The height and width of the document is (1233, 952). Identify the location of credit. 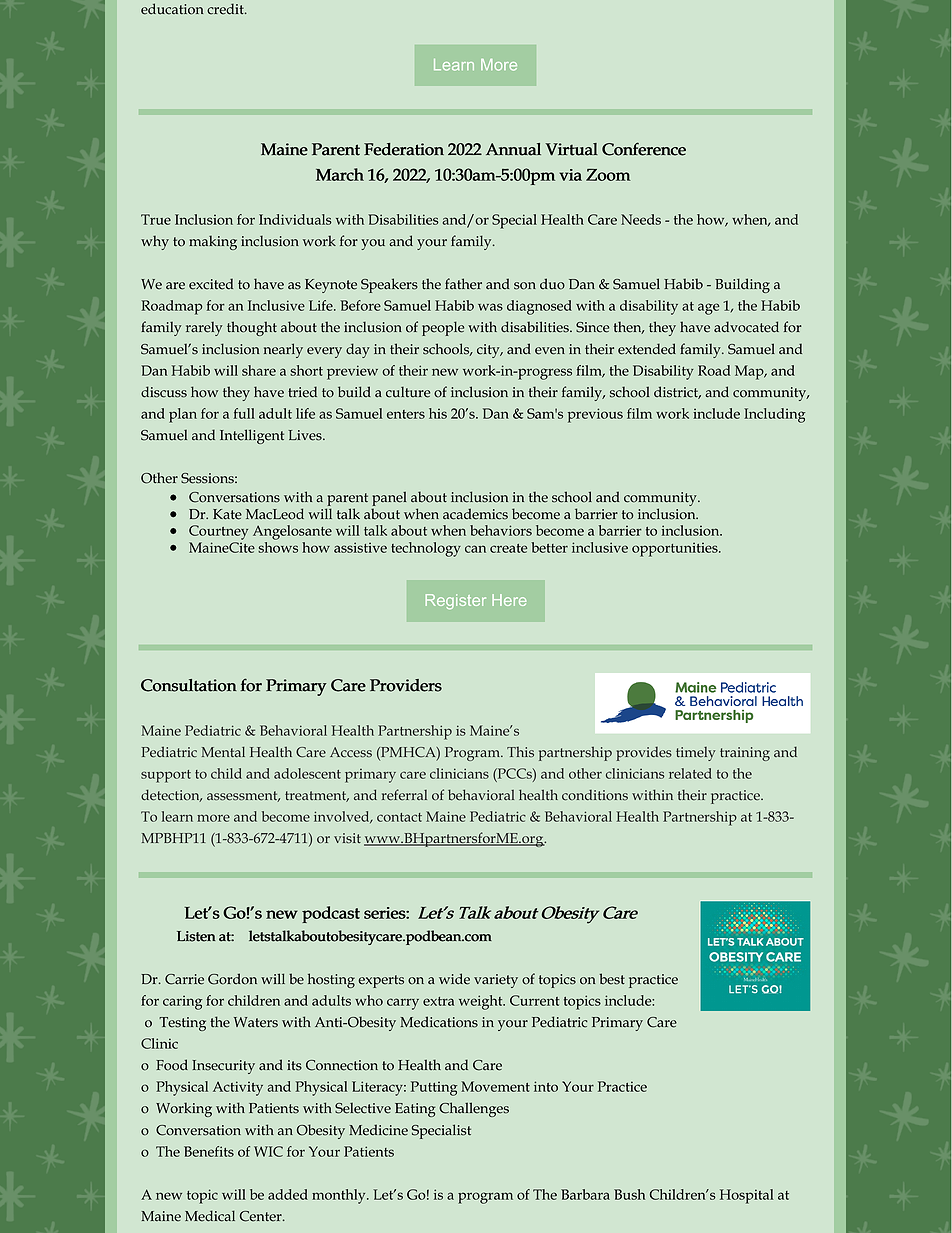
(226, 9).
